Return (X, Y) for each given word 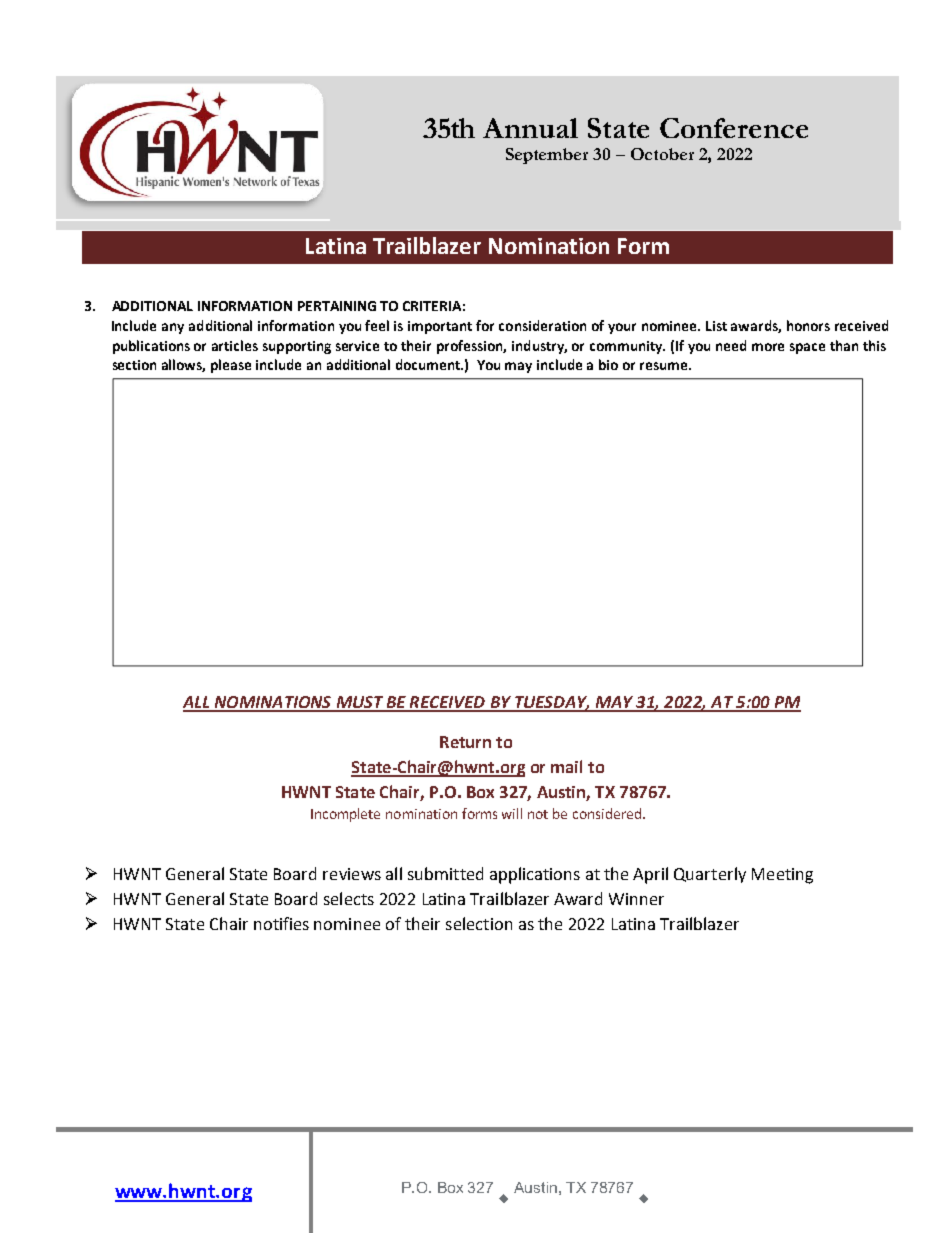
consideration (542, 325)
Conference (734, 128)
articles (235, 345)
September (547, 156)
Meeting (782, 876)
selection (479, 923)
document (429, 364)
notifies (281, 923)
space (807, 348)
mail (566, 766)
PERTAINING (337, 306)
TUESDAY (551, 703)
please (231, 366)
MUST (359, 703)
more (768, 347)
